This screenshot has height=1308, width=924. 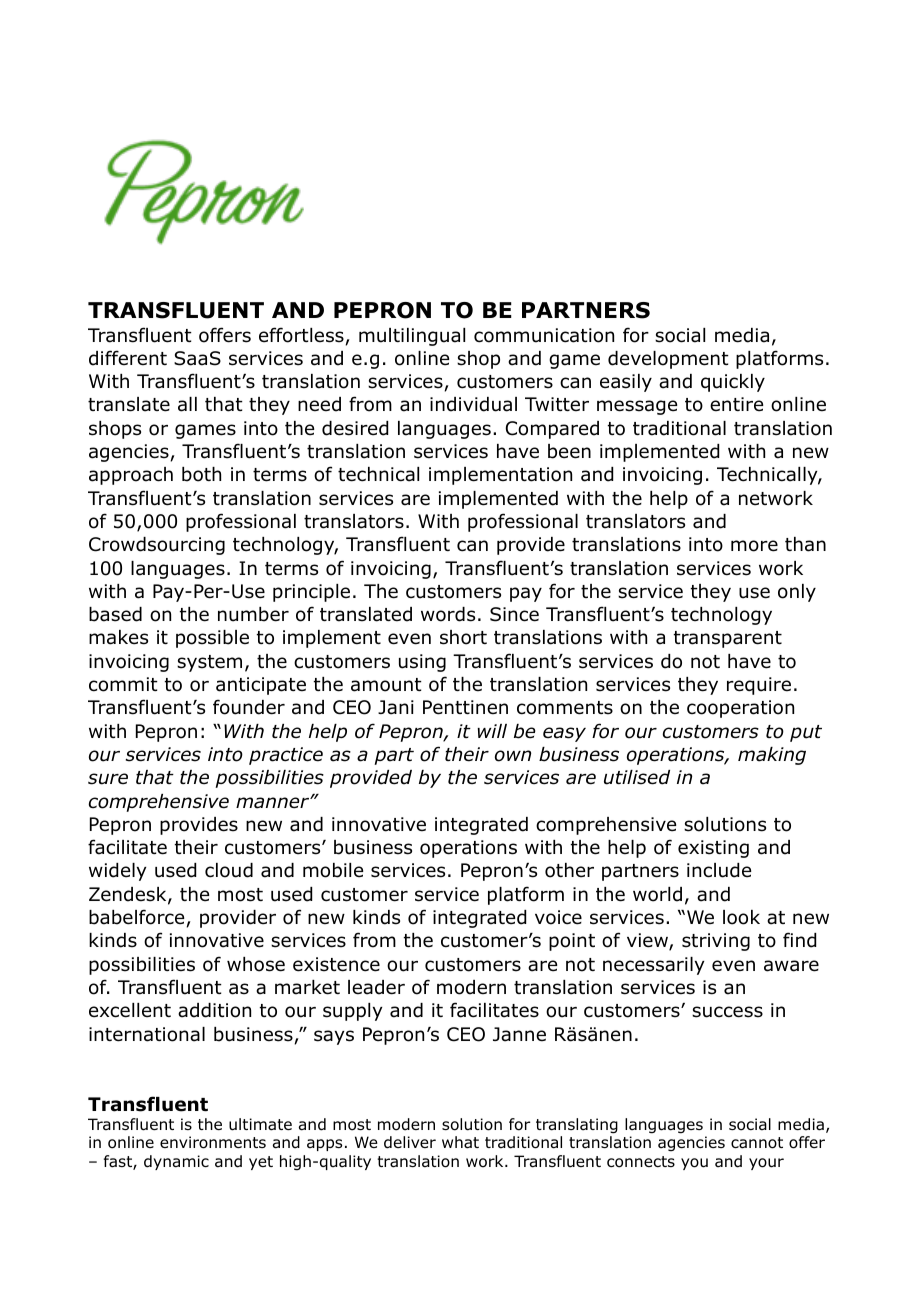 I want to click on cannot, so click(x=757, y=1143).
